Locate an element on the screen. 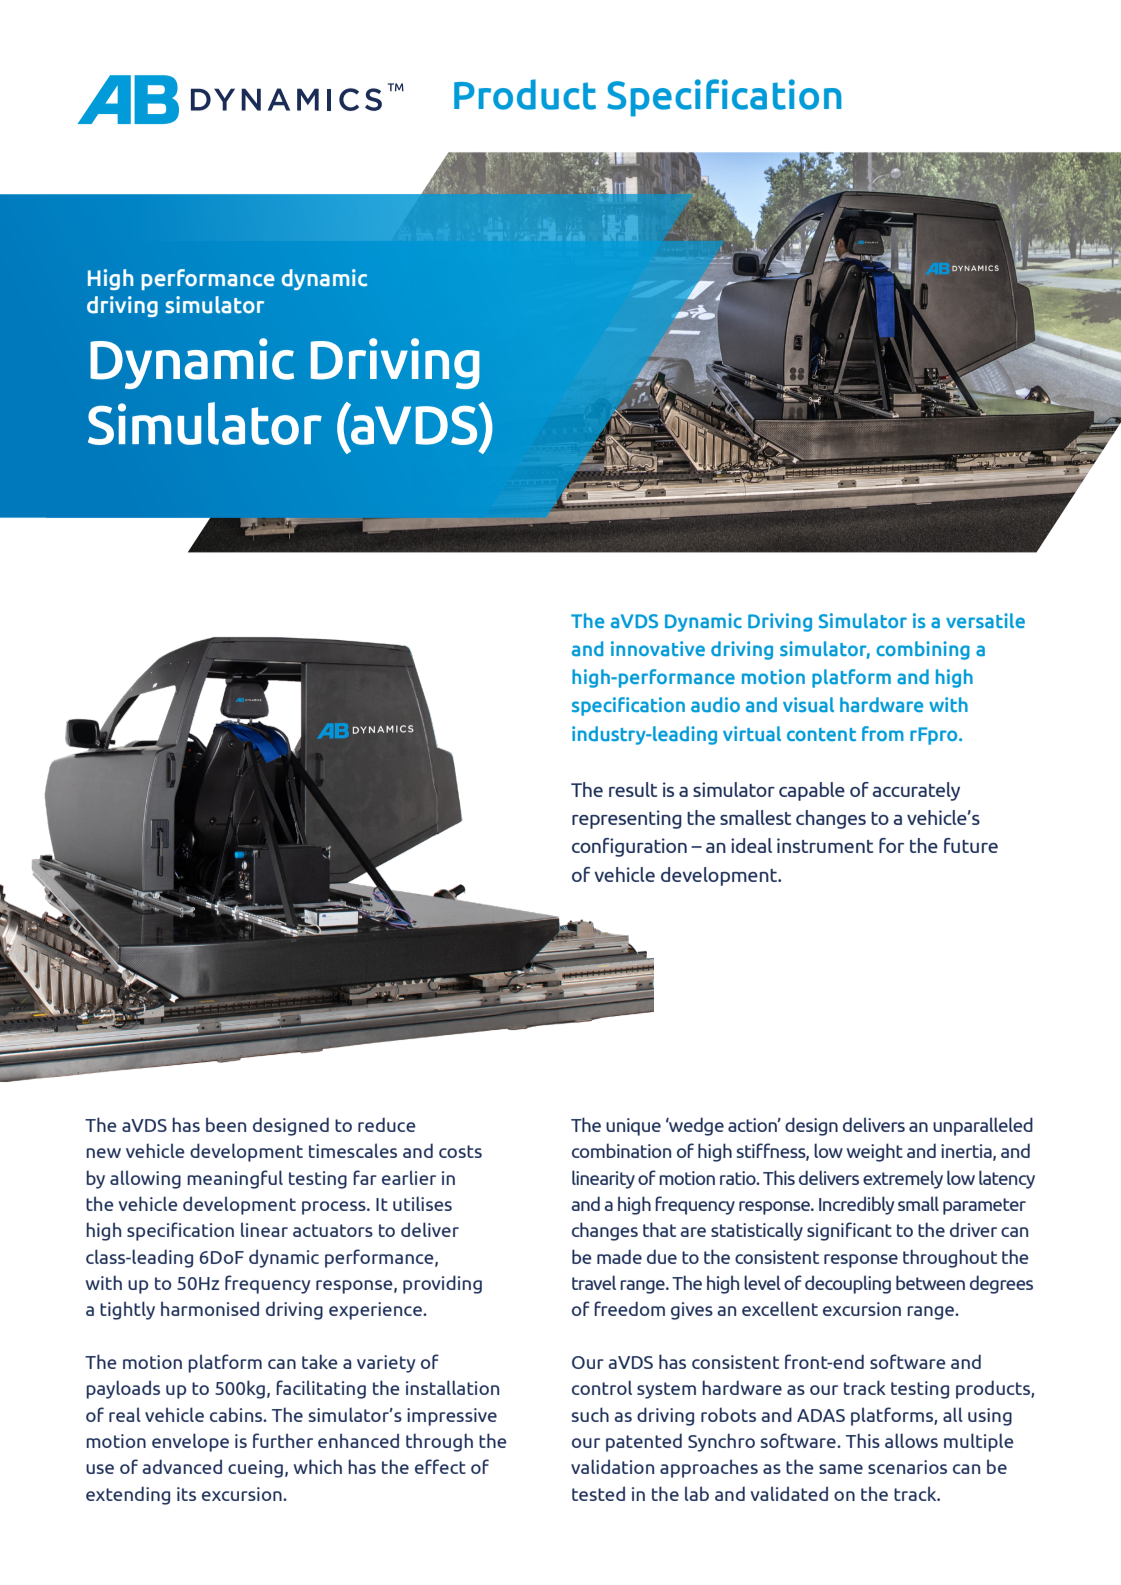  future is located at coordinates (971, 845).
